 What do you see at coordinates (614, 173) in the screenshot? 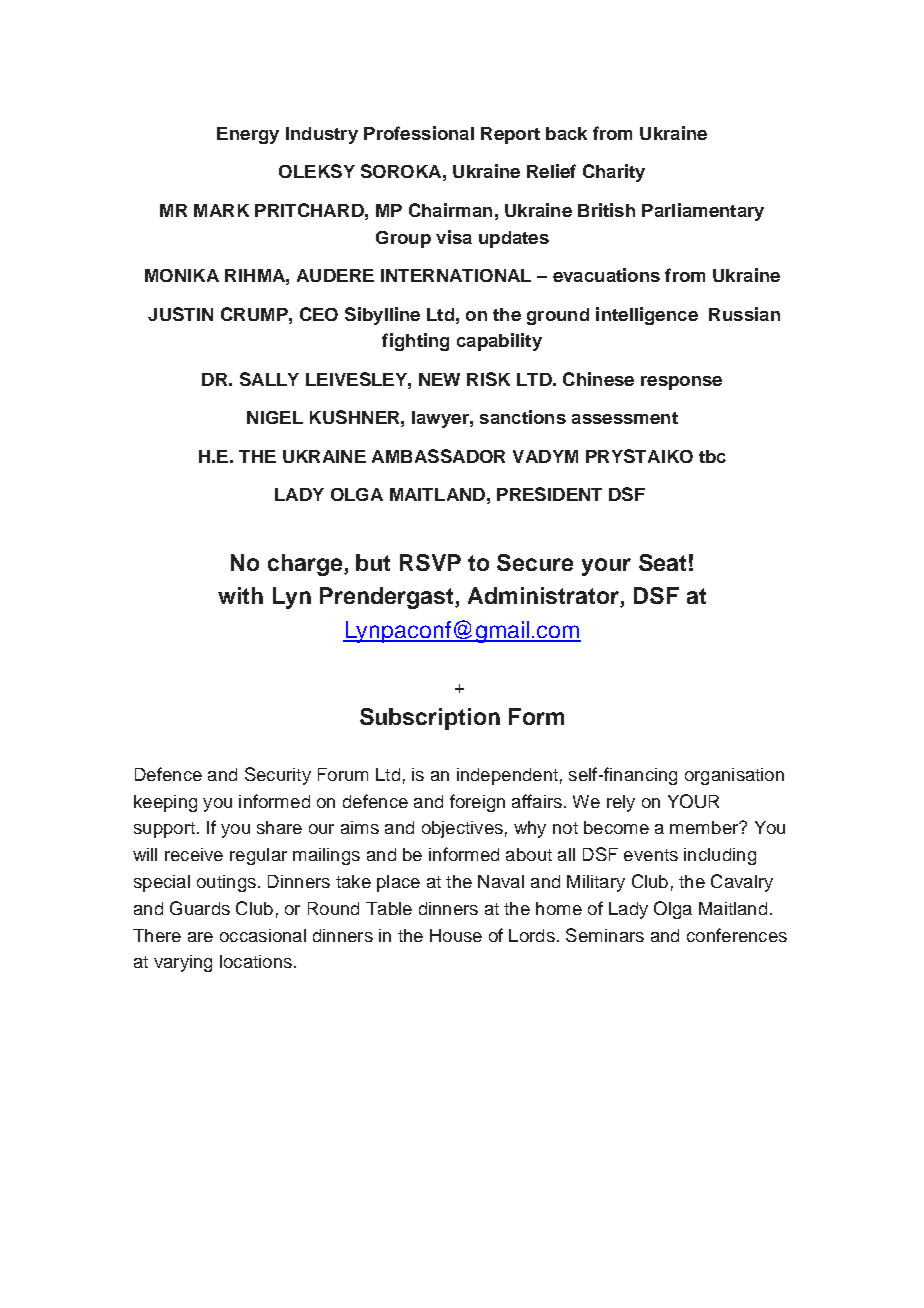
I see `Charity` at bounding box center [614, 173].
